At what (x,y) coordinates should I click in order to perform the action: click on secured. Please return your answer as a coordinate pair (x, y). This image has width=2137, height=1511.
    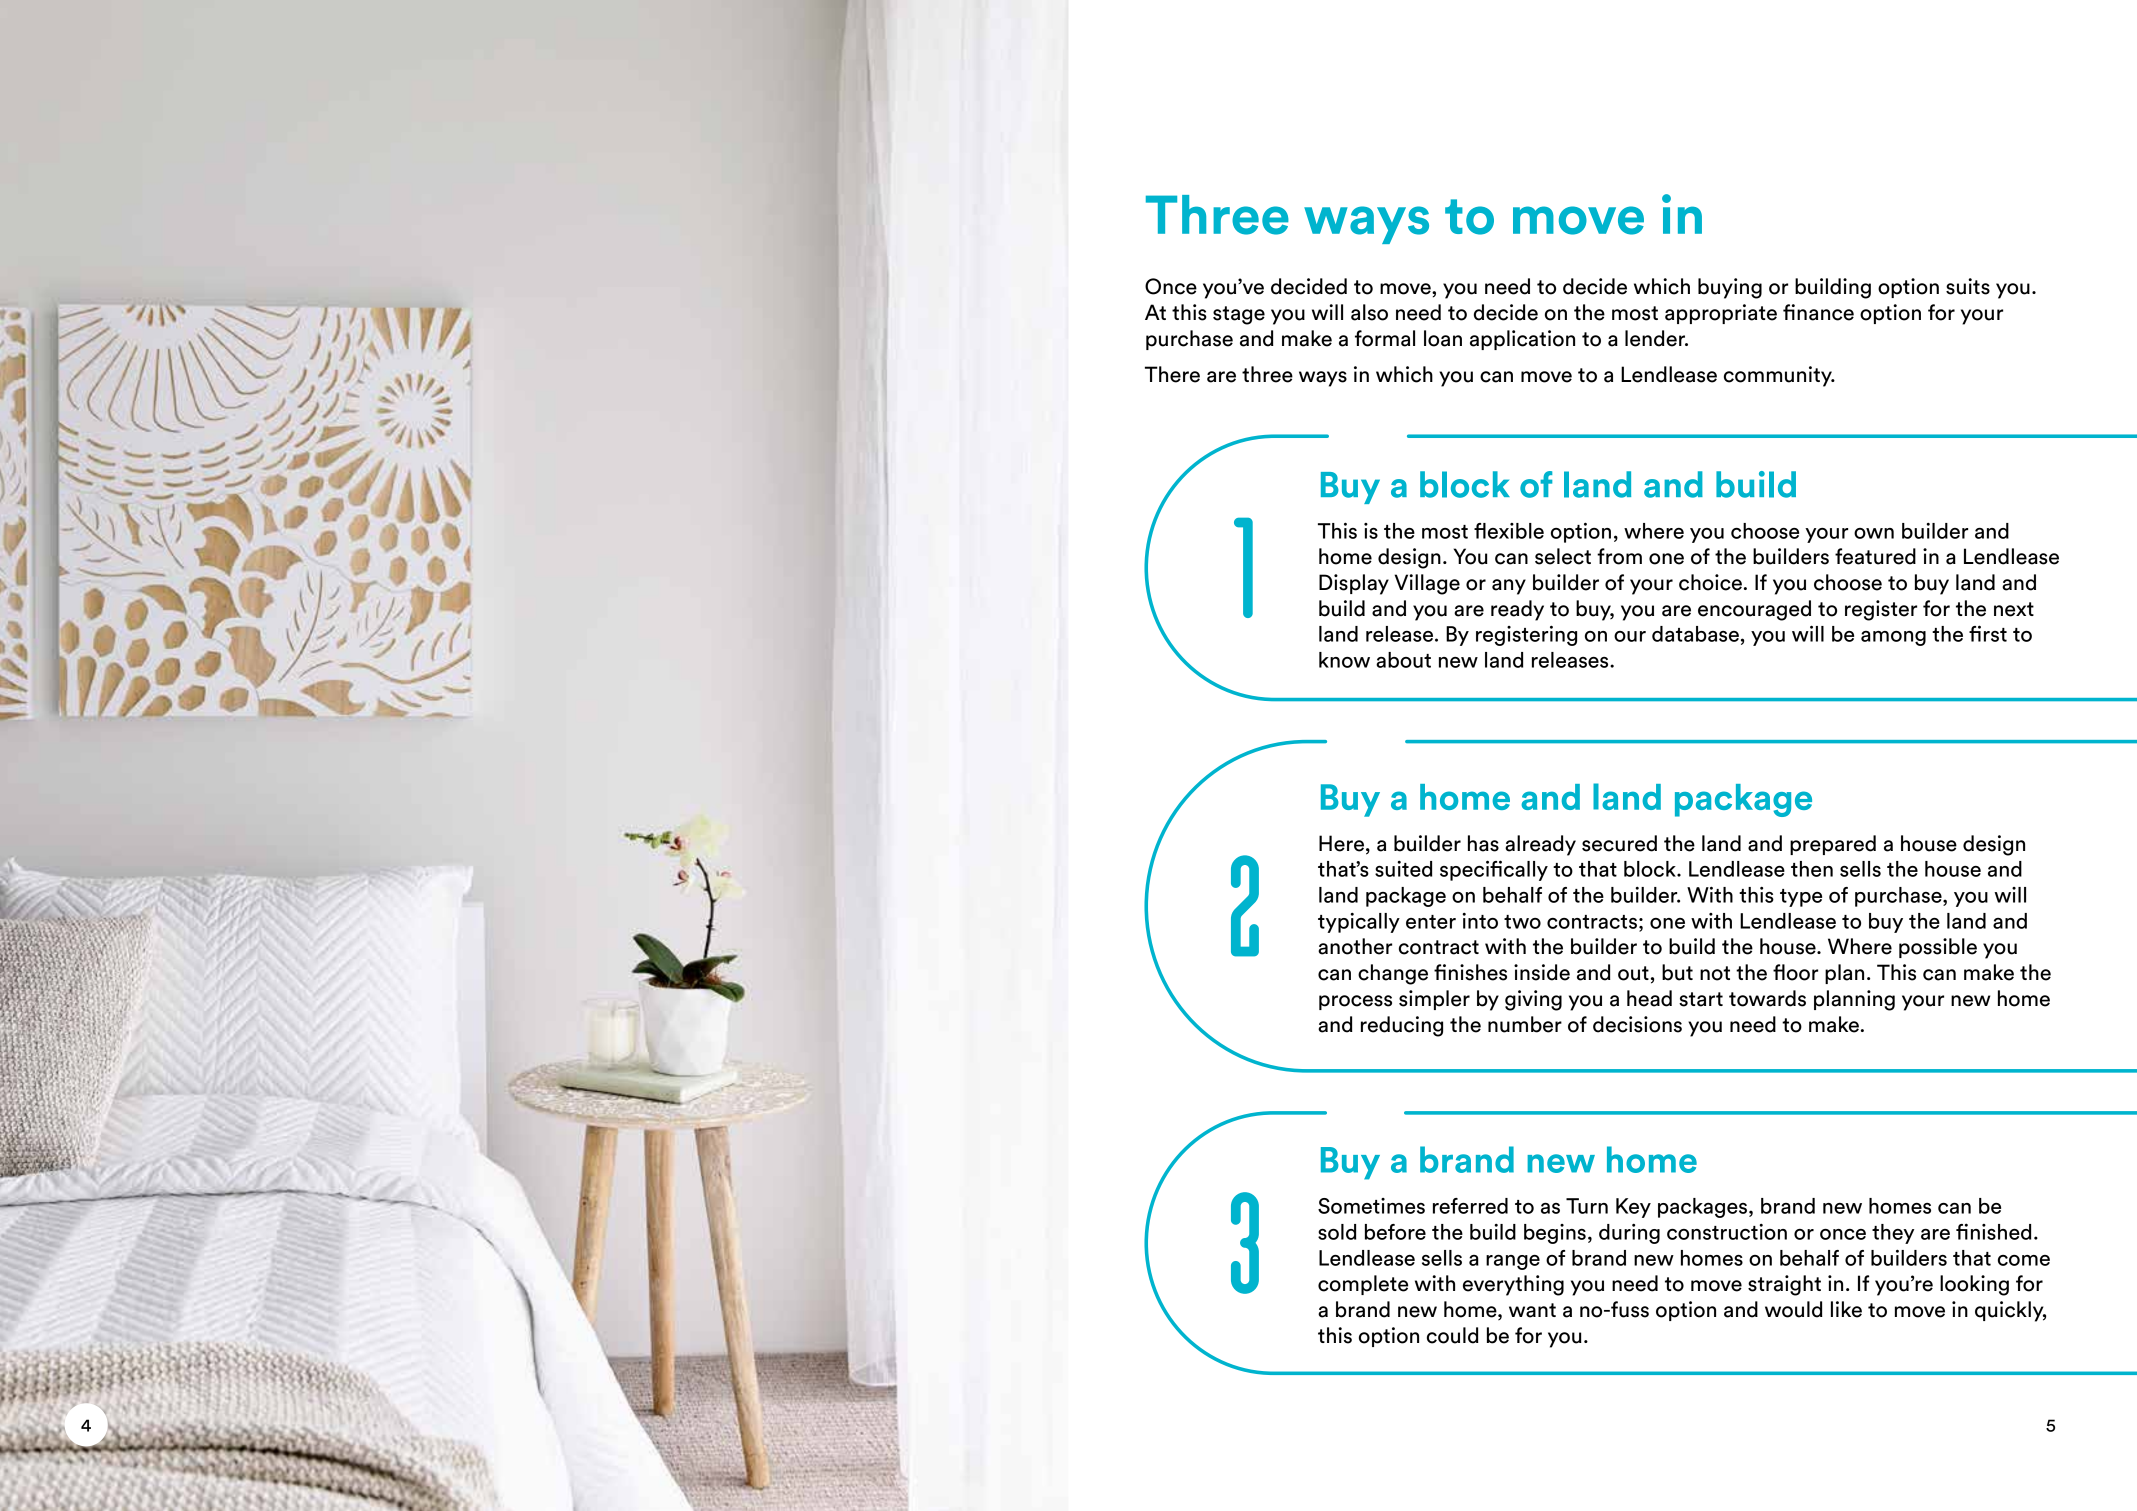
    Looking at the image, I should click on (1619, 843).
